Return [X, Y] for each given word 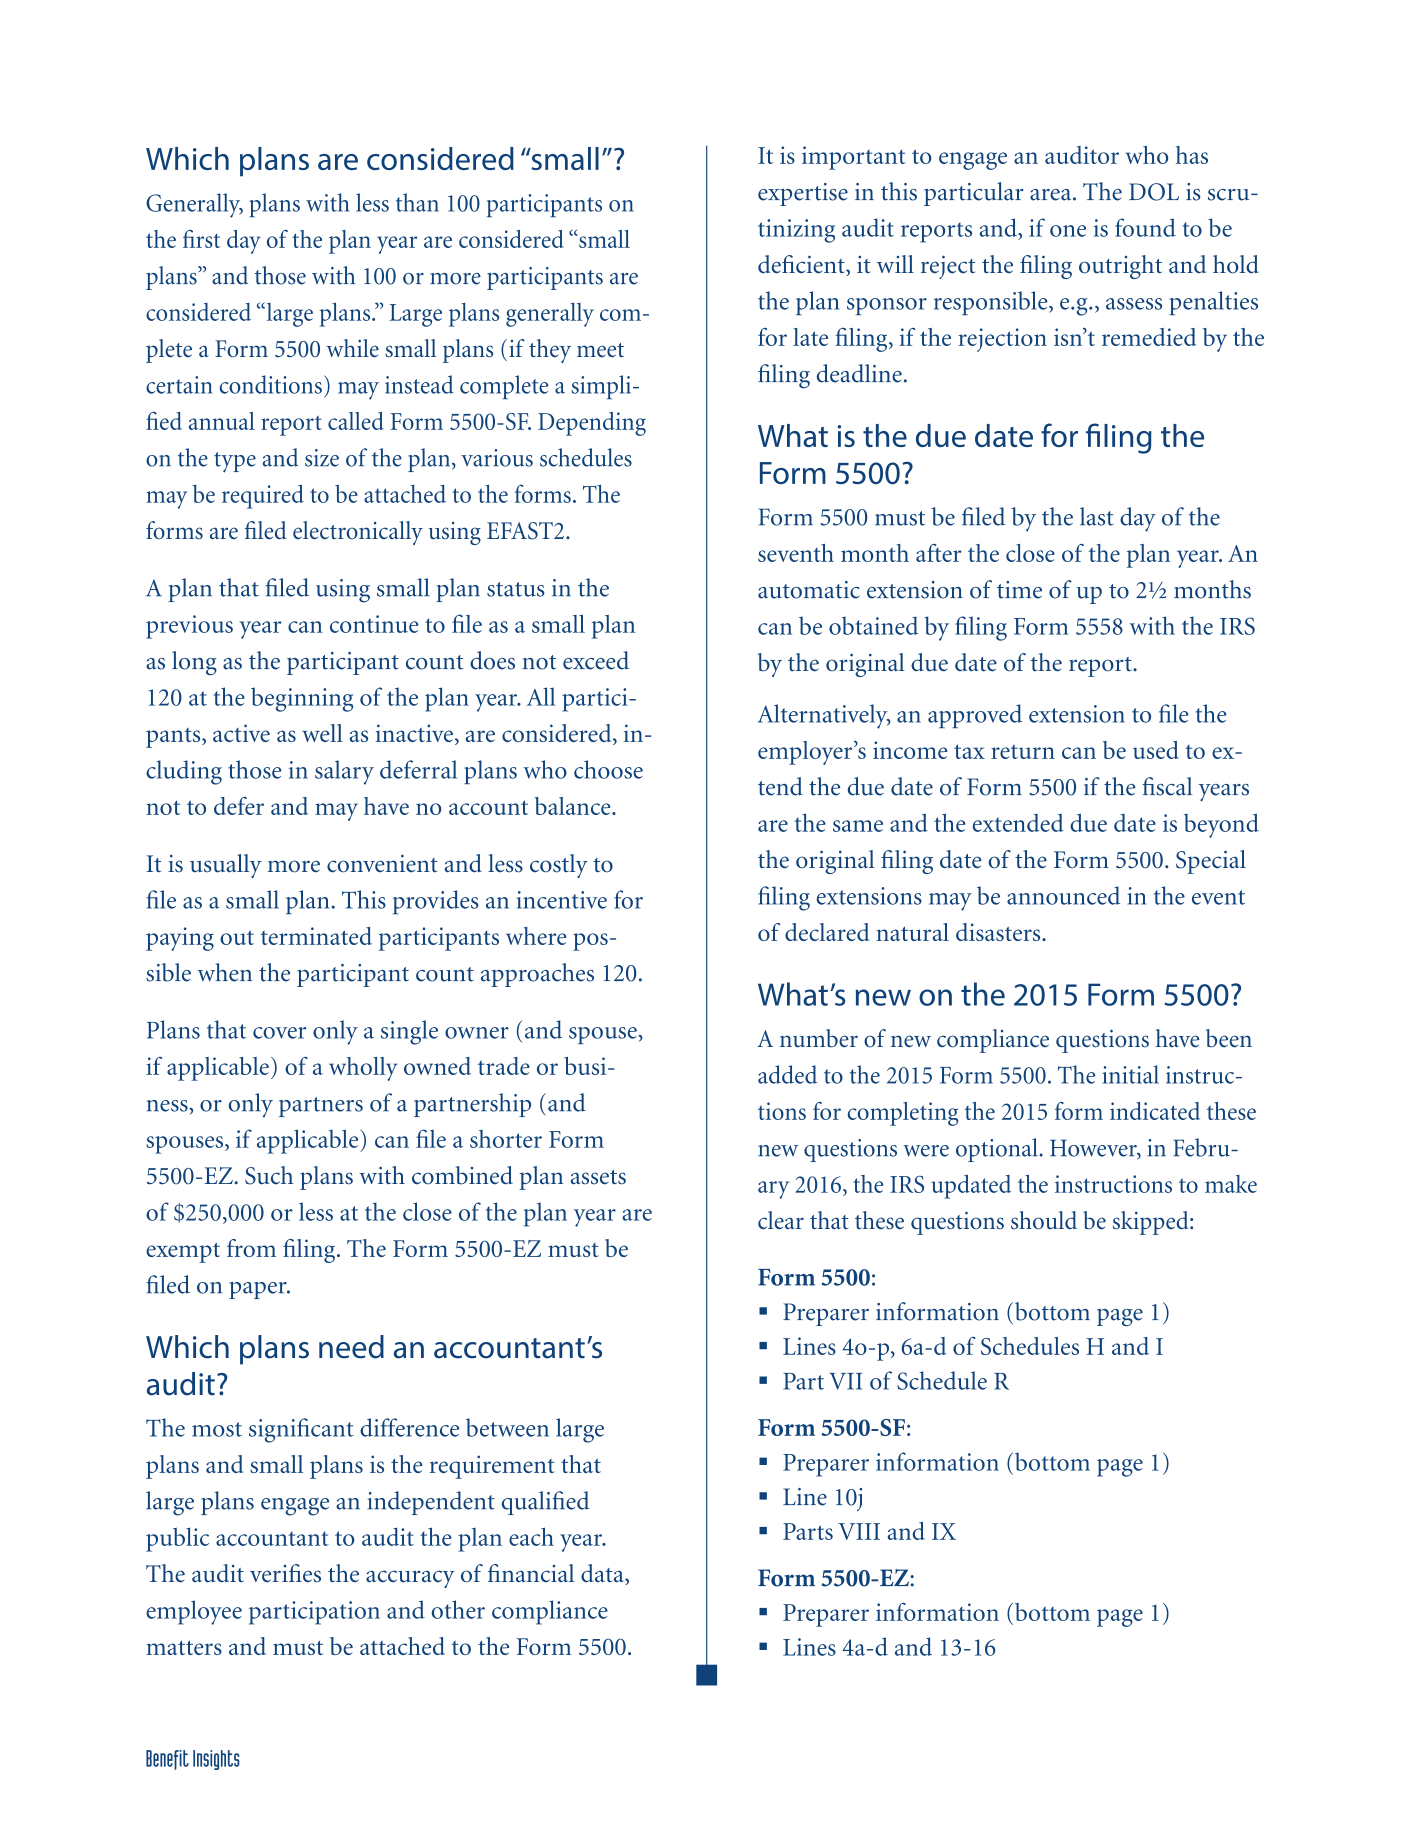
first [201, 239]
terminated [316, 936]
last [1097, 516]
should [1044, 1220]
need [351, 1347]
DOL [1154, 192]
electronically [358, 533]
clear [781, 1220]
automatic [809, 590]
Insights [216, 1760]
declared [827, 932]
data [603, 1574]
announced [1063, 895]
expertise [803, 194]
